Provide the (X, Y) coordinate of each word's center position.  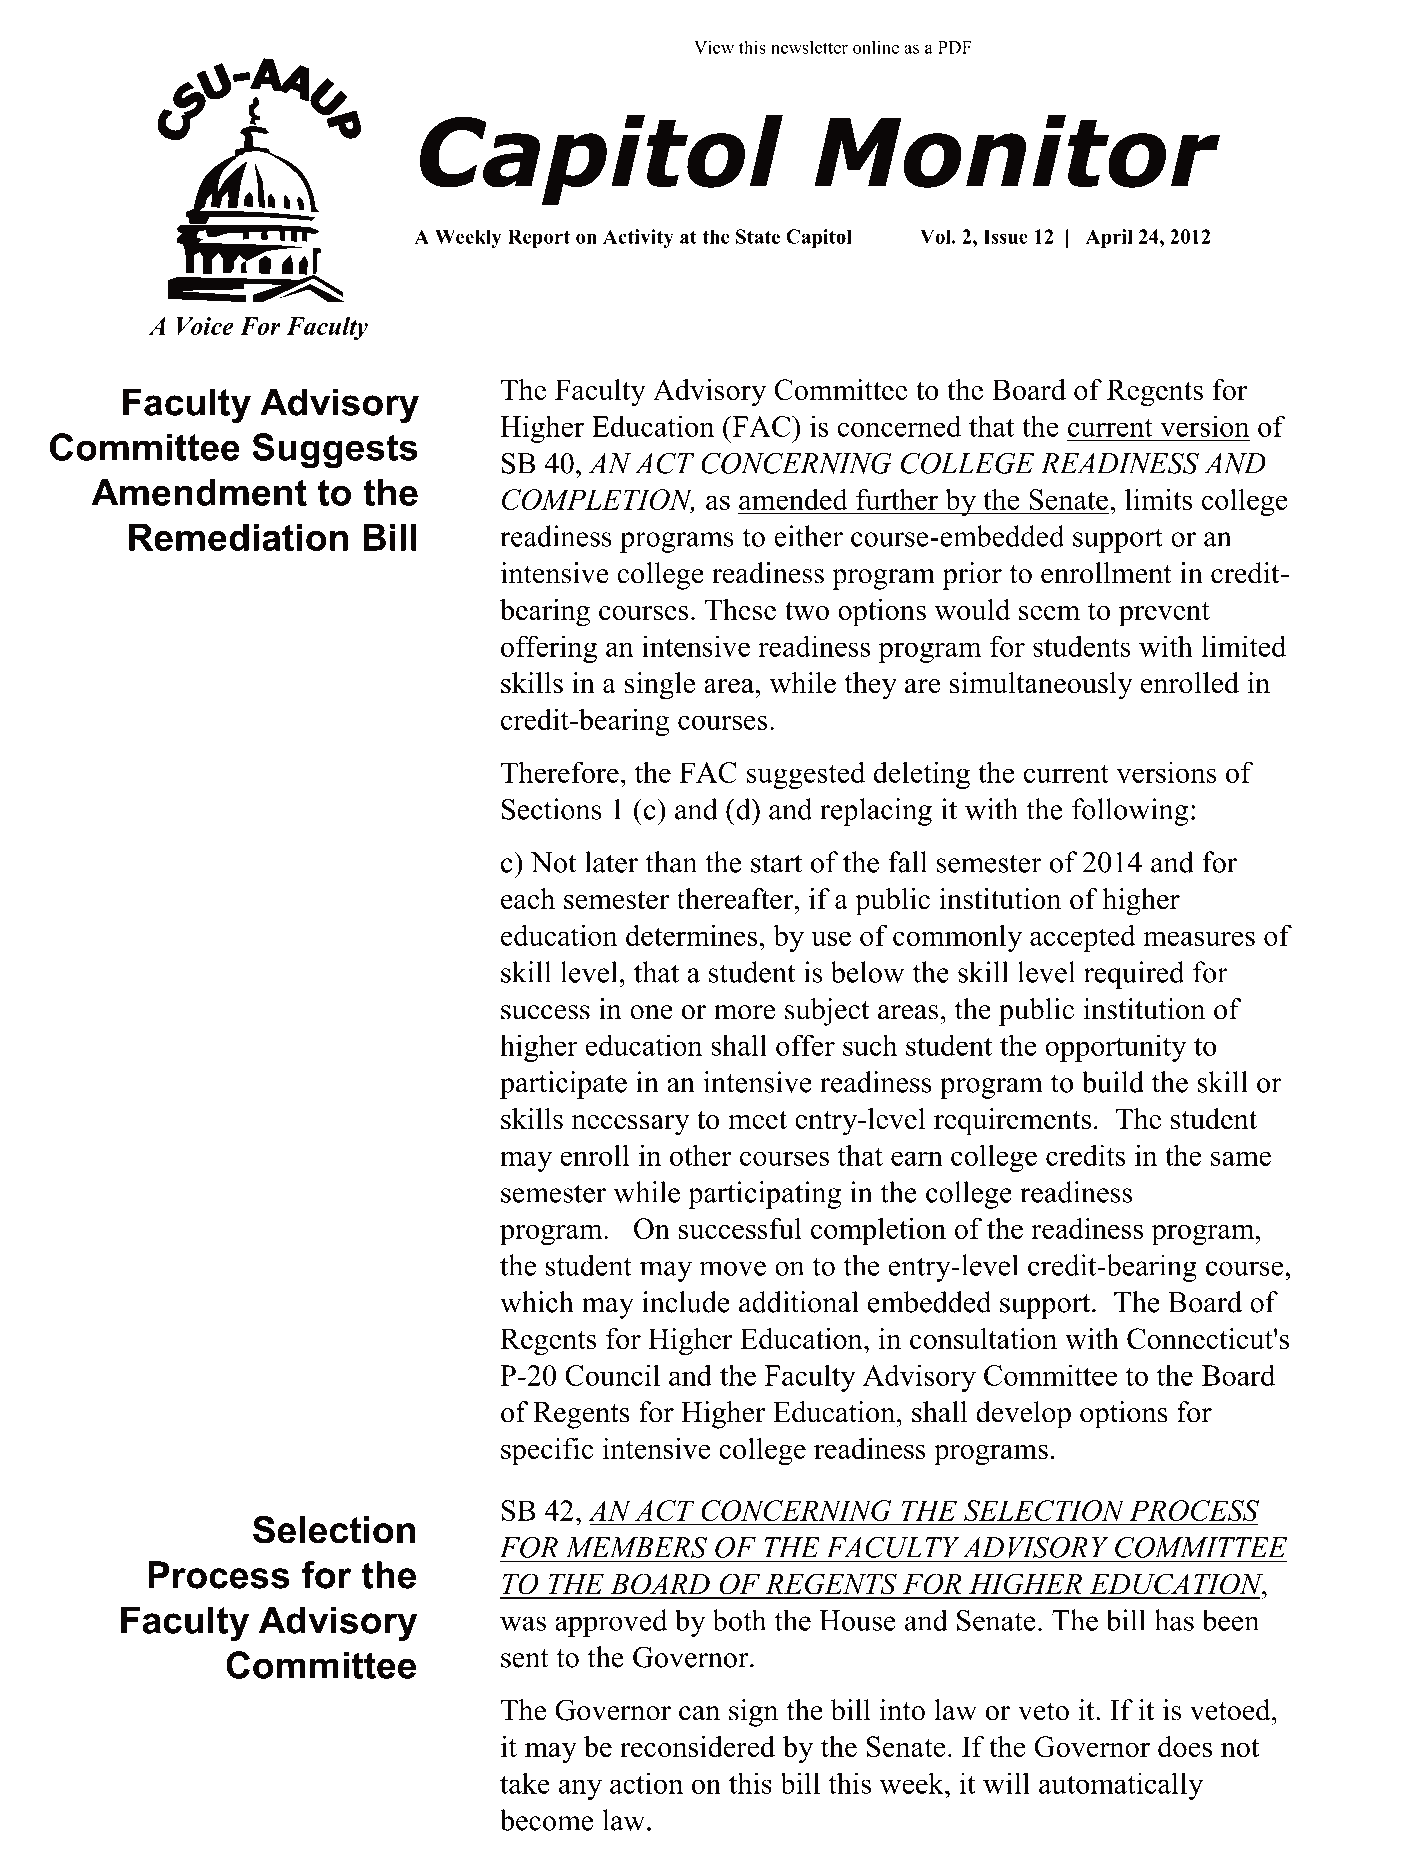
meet (757, 1120)
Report (539, 238)
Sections (552, 809)
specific (547, 1451)
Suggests (335, 450)
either (808, 536)
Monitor (1017, 151)
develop (1023, 1415)
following (1130, 812)
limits (1158, 499)
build (1113, 1082)
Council (612, 1375)
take (525, 1783)
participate (563, 1085)
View (714, 47)
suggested (806, 775)
